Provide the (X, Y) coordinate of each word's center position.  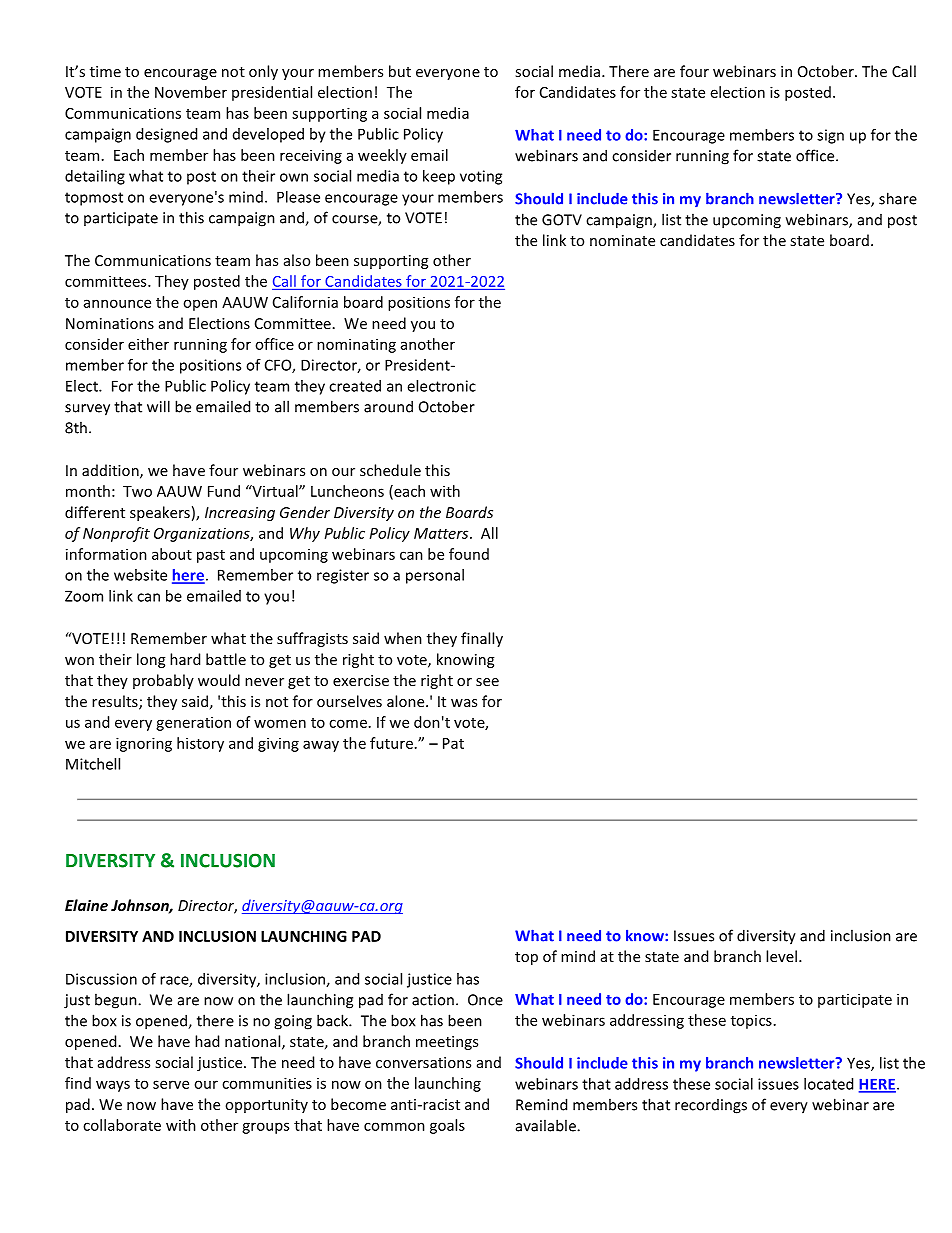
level (781, 956)
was (464, 703)
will (158, 406)
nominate (622, 240)
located (828, 1084)
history (200, 744)
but (400, 71)
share (898, 198)
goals (447, 1126)
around (388, 406)
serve (171, 1084)
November (191, 92)
